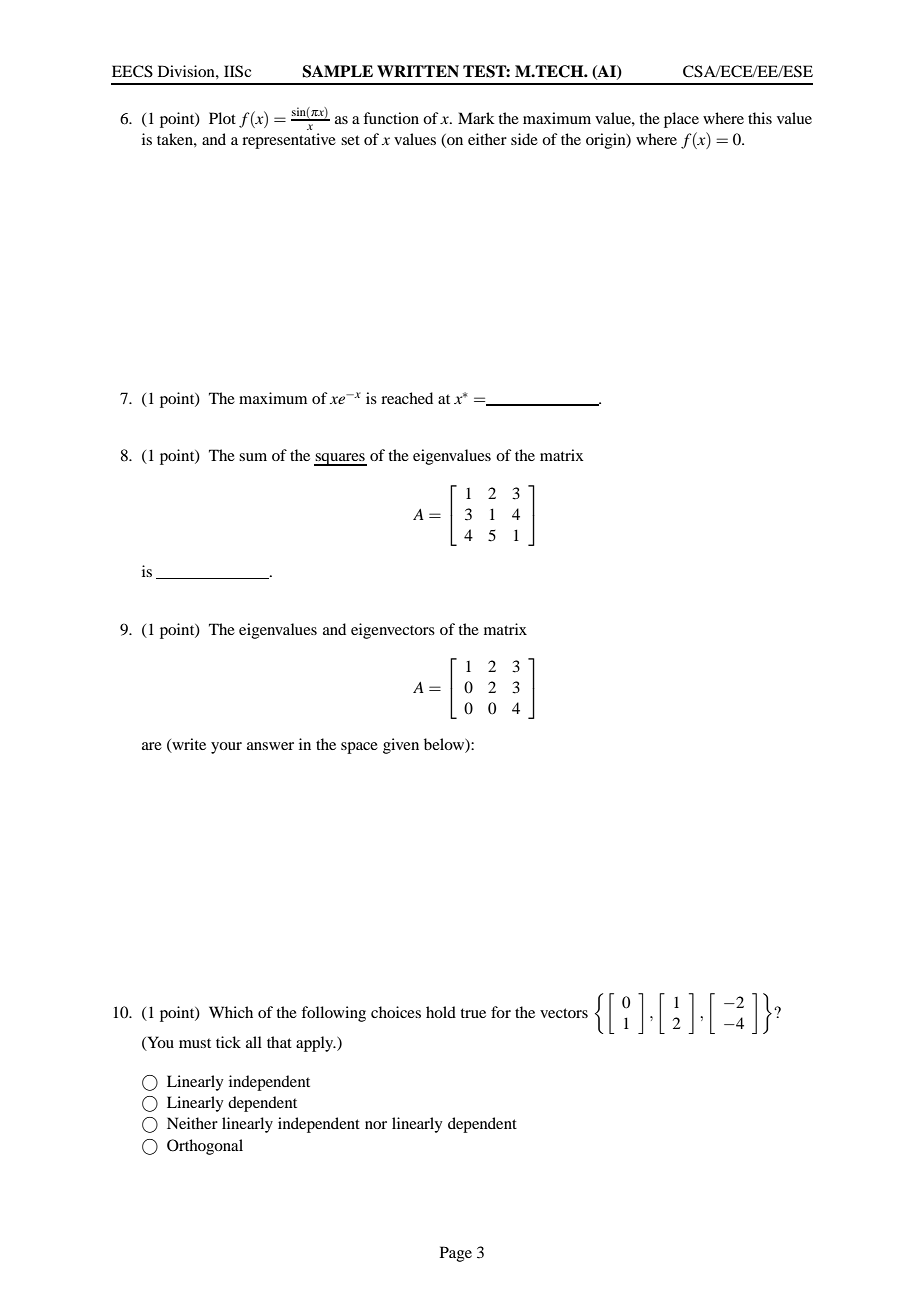  I want to click on true, so click(473, 1013).
